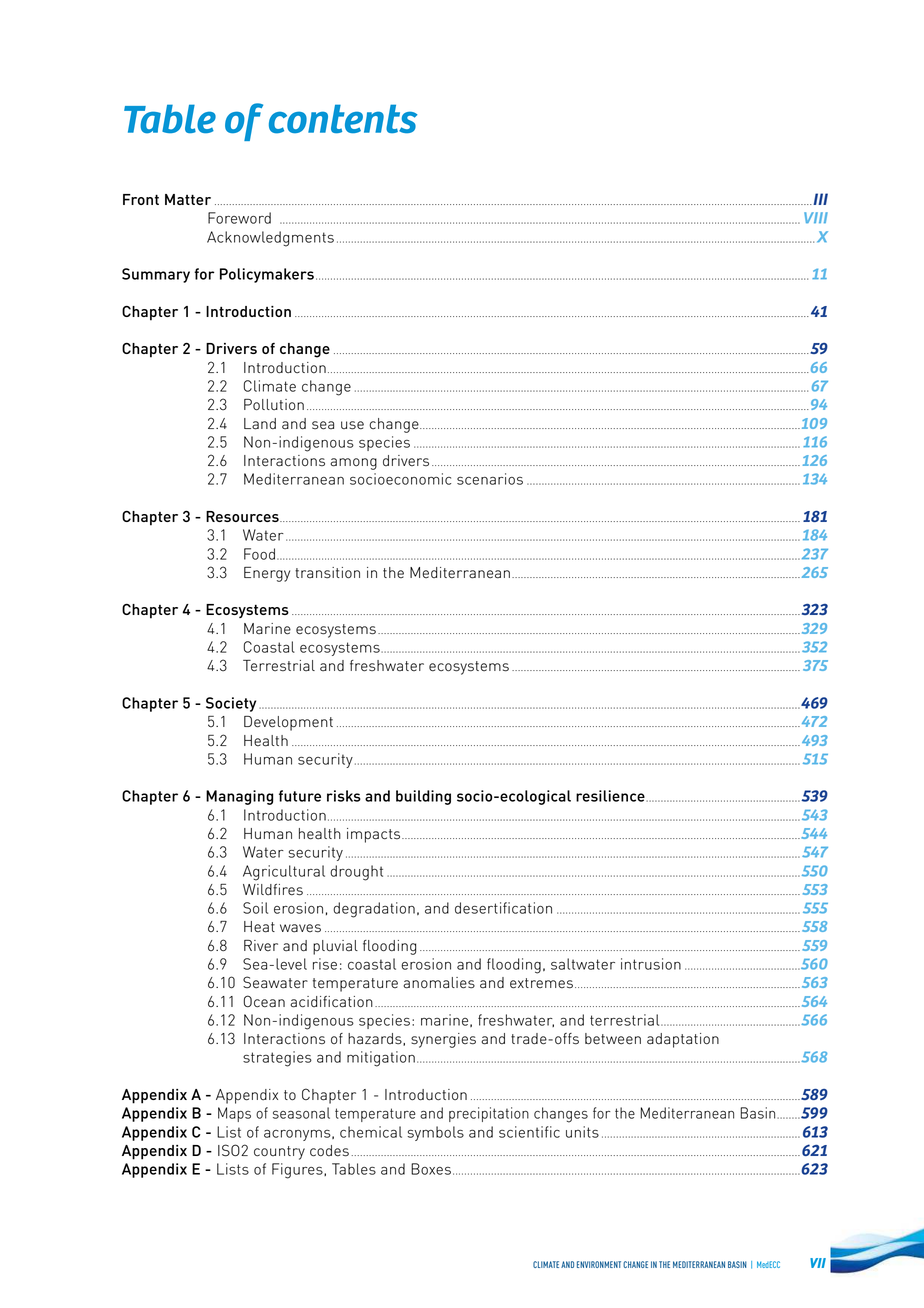  Describe the element at coordinates (352, 425) in the screenshot. I see `use` at that location.
